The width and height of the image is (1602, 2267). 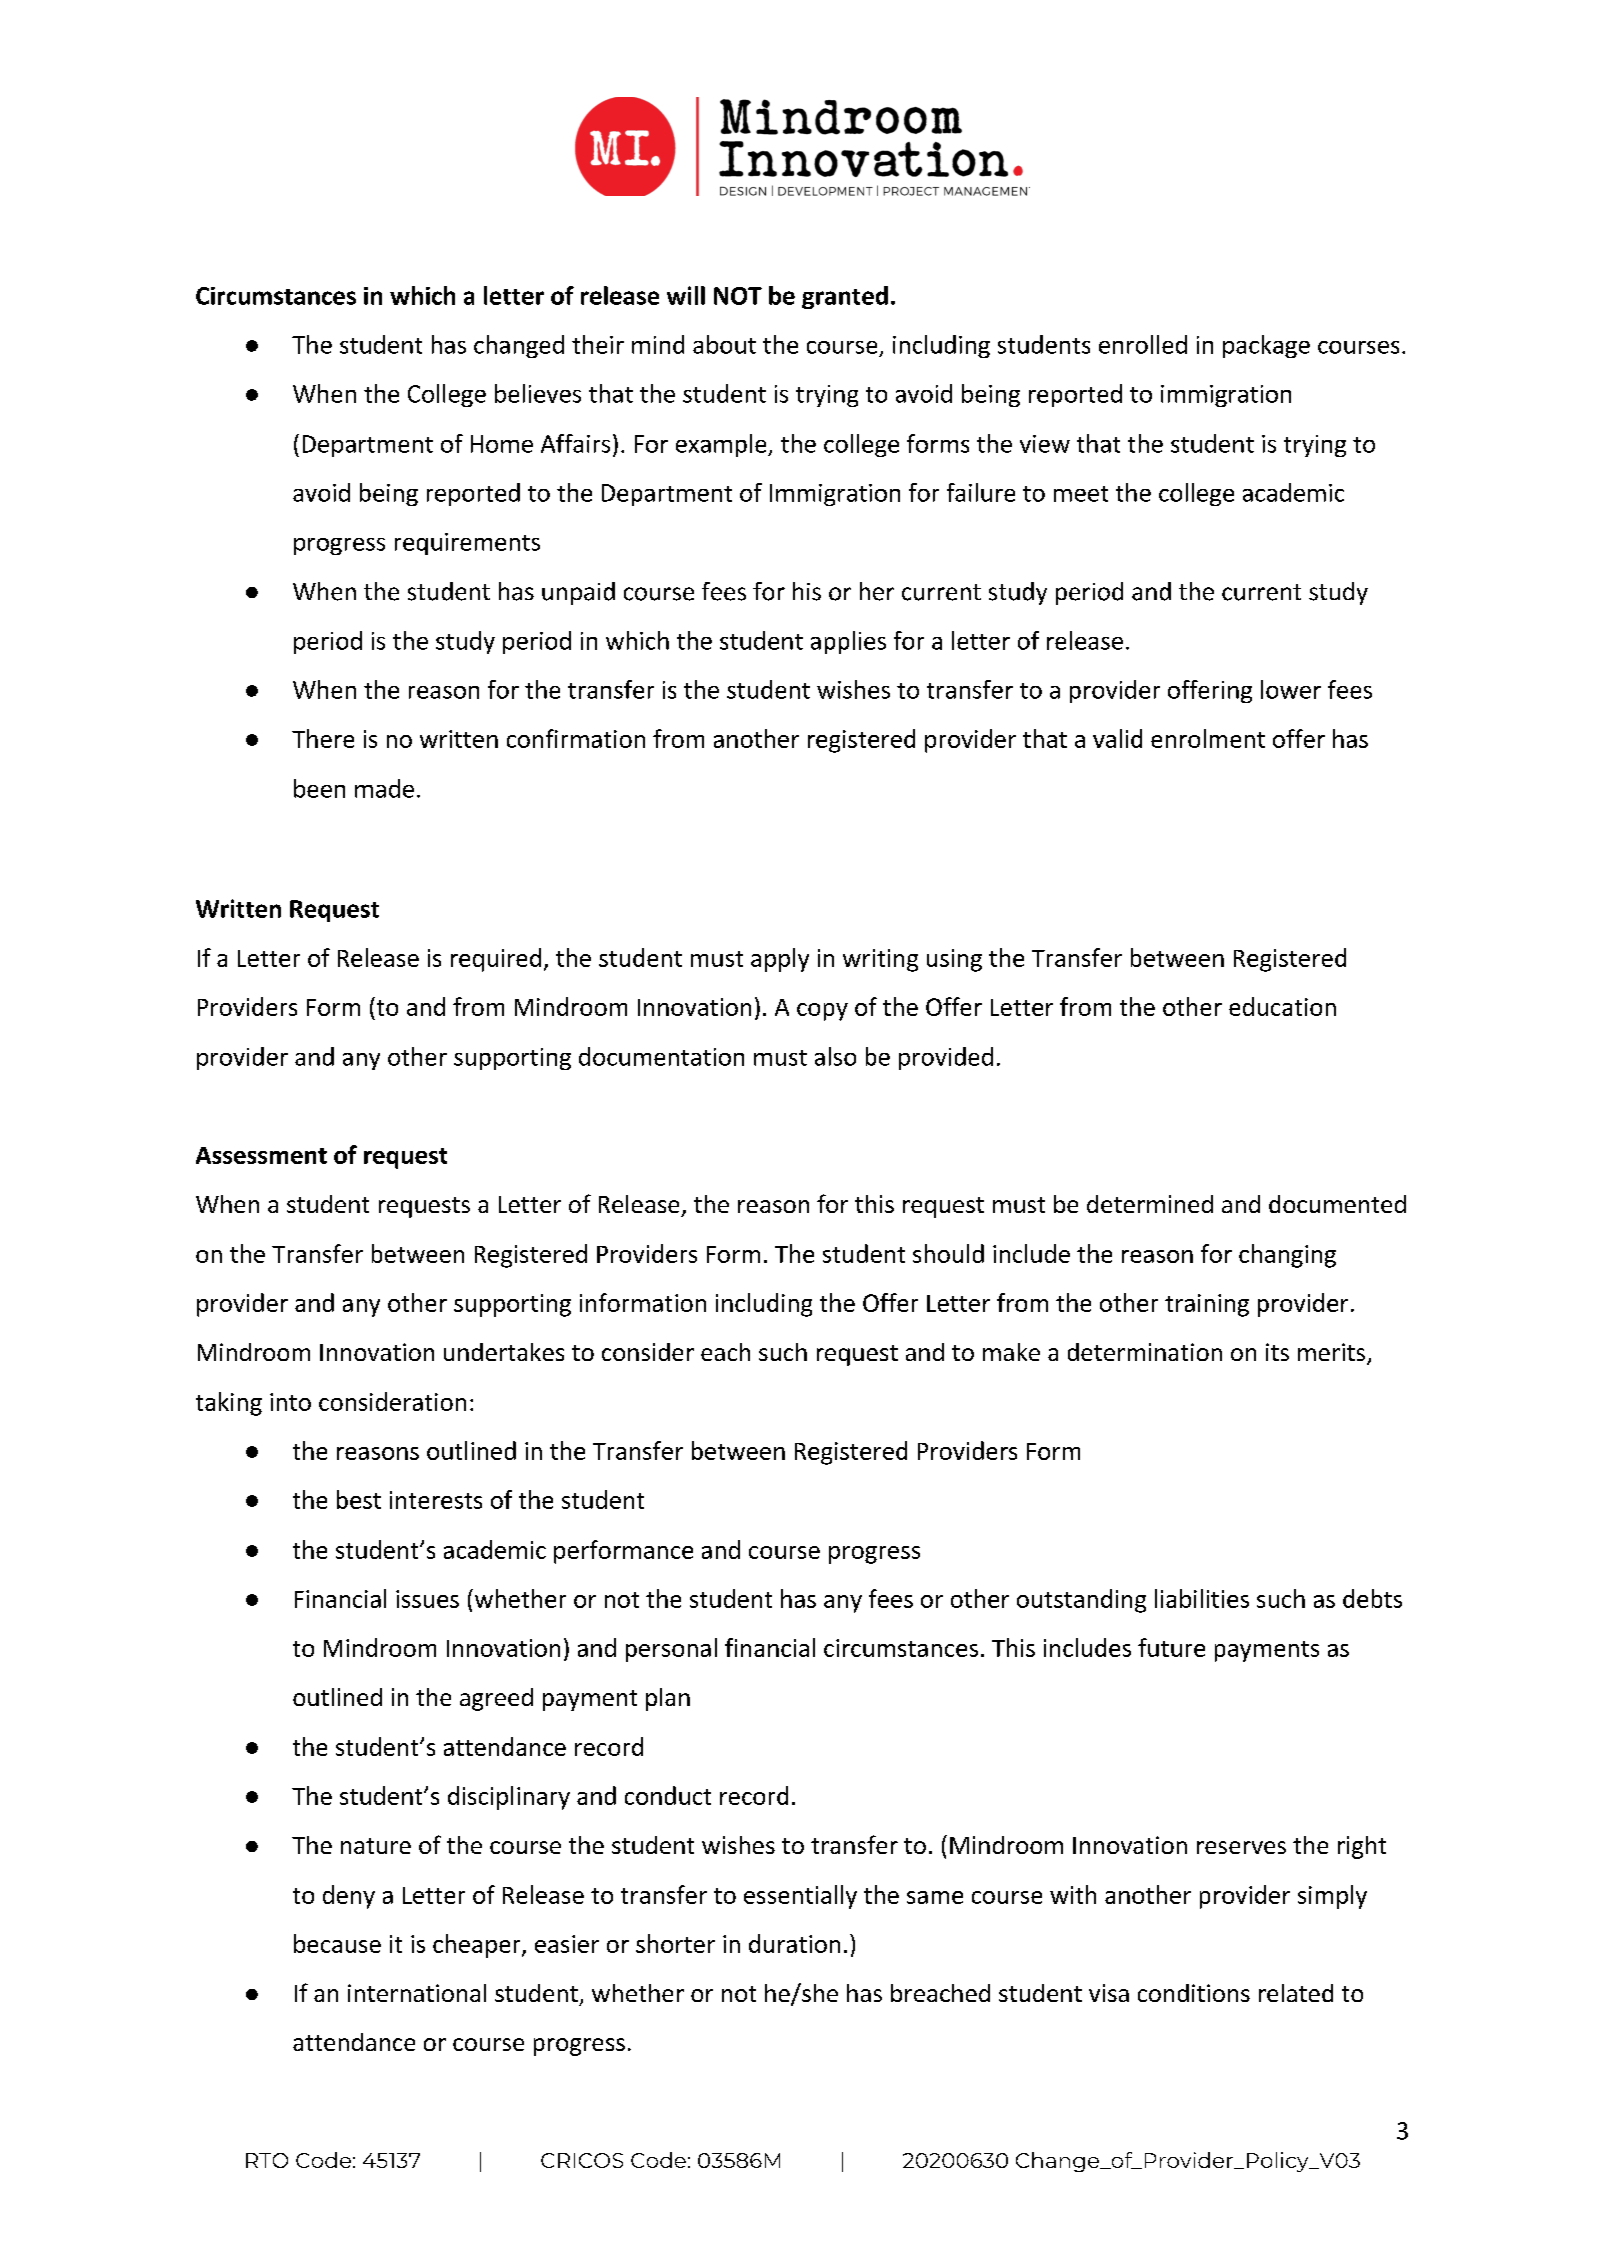 What do you see at coordinates (1266, 346) in the image?
I see `package` at bounding box center [1266, 346].
